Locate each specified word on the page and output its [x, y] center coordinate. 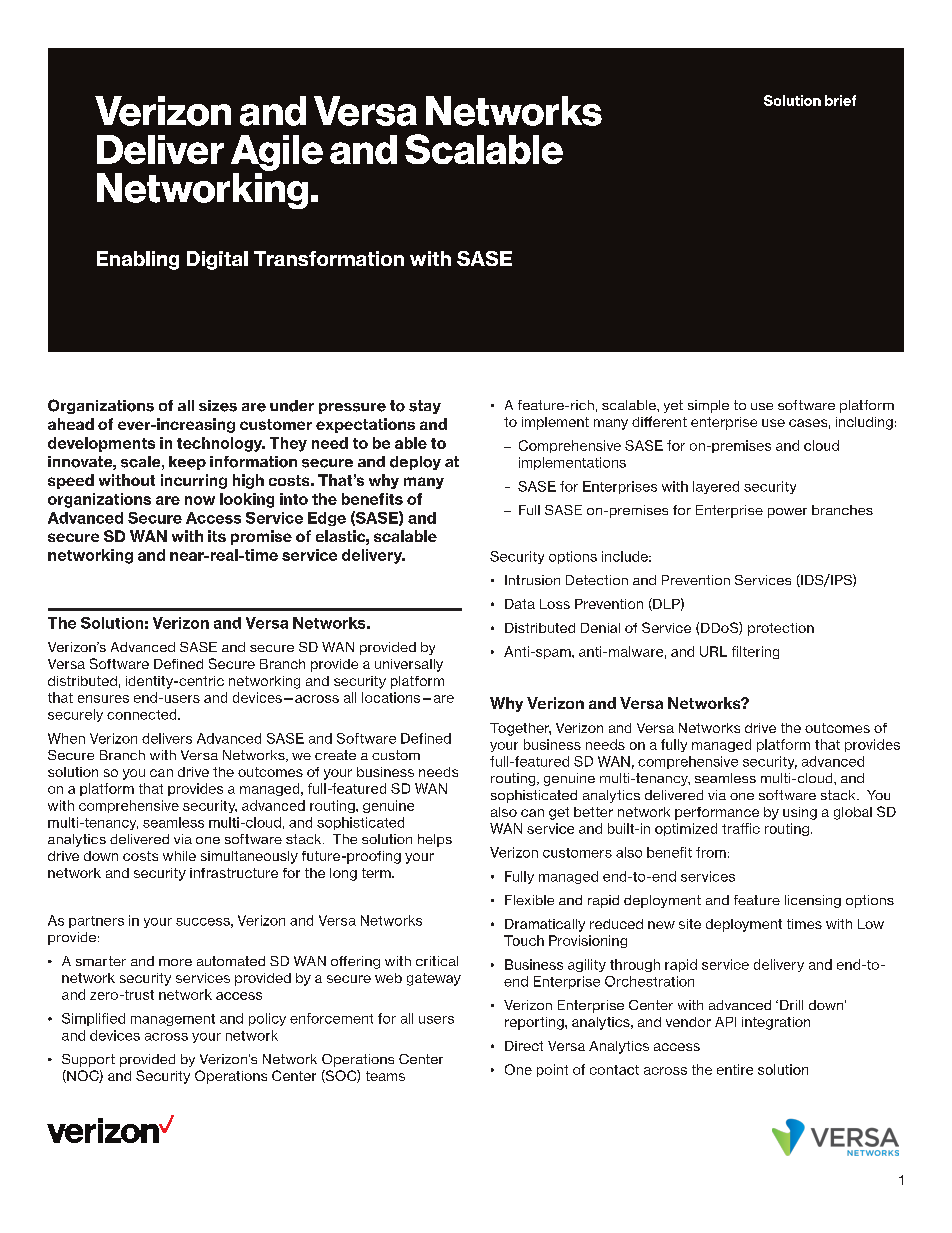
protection [781, 629]
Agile [277, 153]
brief [840, 100]
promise [261, 537]
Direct [524, 1046]
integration [776, 1023]
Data [520, 604]
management [173, 1020]
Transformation [329, 258]
